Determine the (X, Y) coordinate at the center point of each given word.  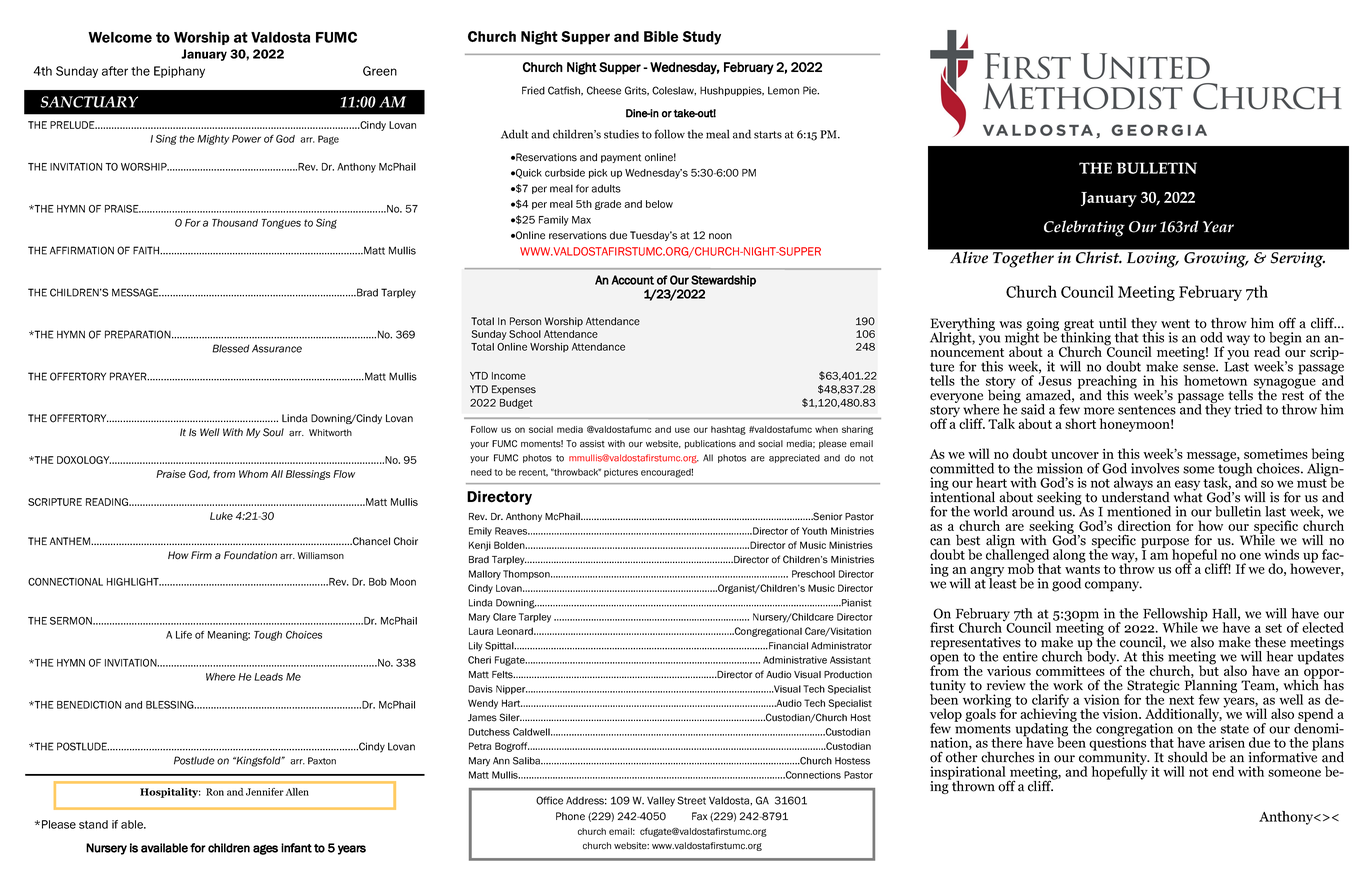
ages (265, 849)
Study (702, 38)
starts (768, 135)
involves (1155, 468)
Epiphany (179, 72)
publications (710, 444)
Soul (273, 432)
